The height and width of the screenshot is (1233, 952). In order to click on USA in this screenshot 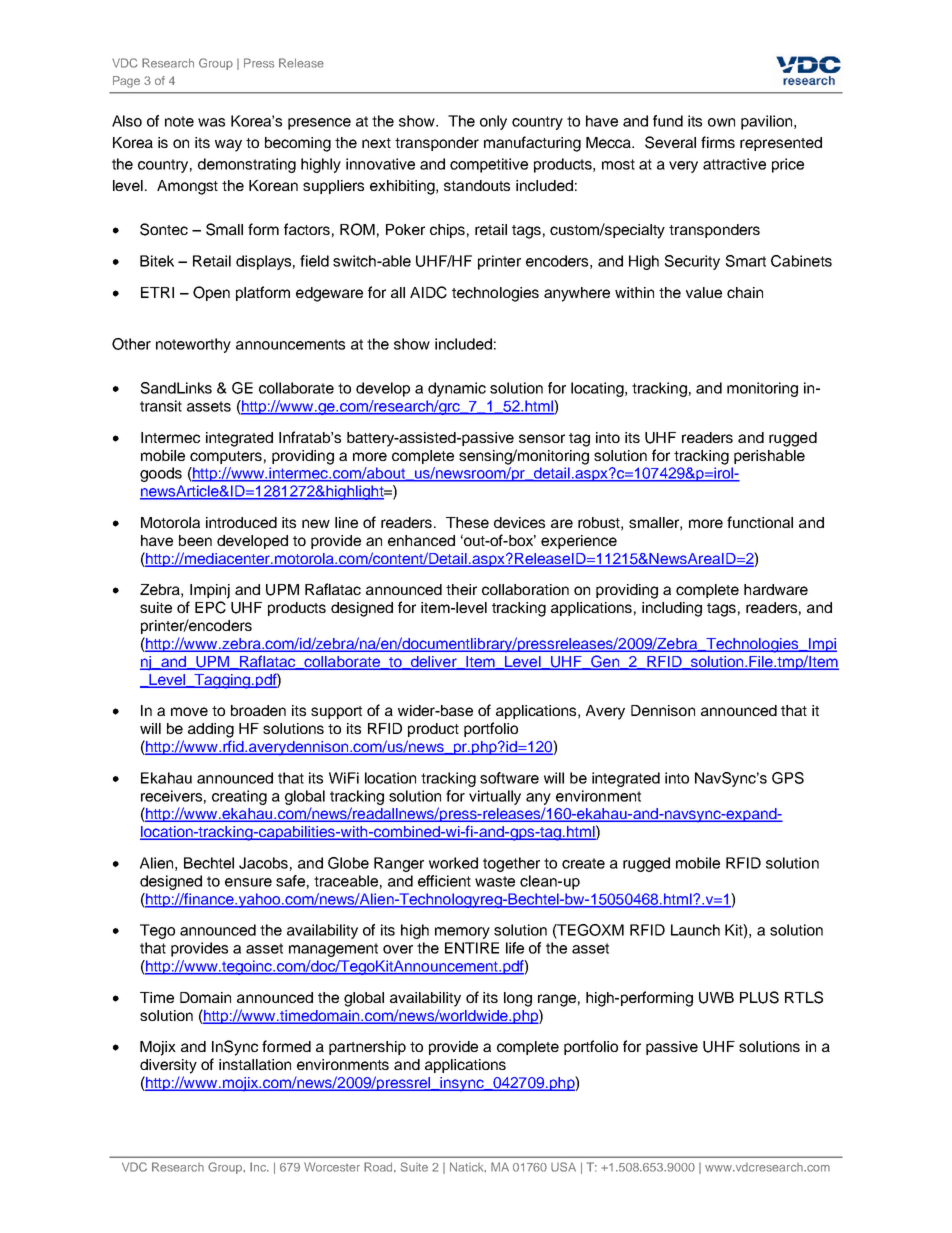, I will do `click(563, 1167)`.
